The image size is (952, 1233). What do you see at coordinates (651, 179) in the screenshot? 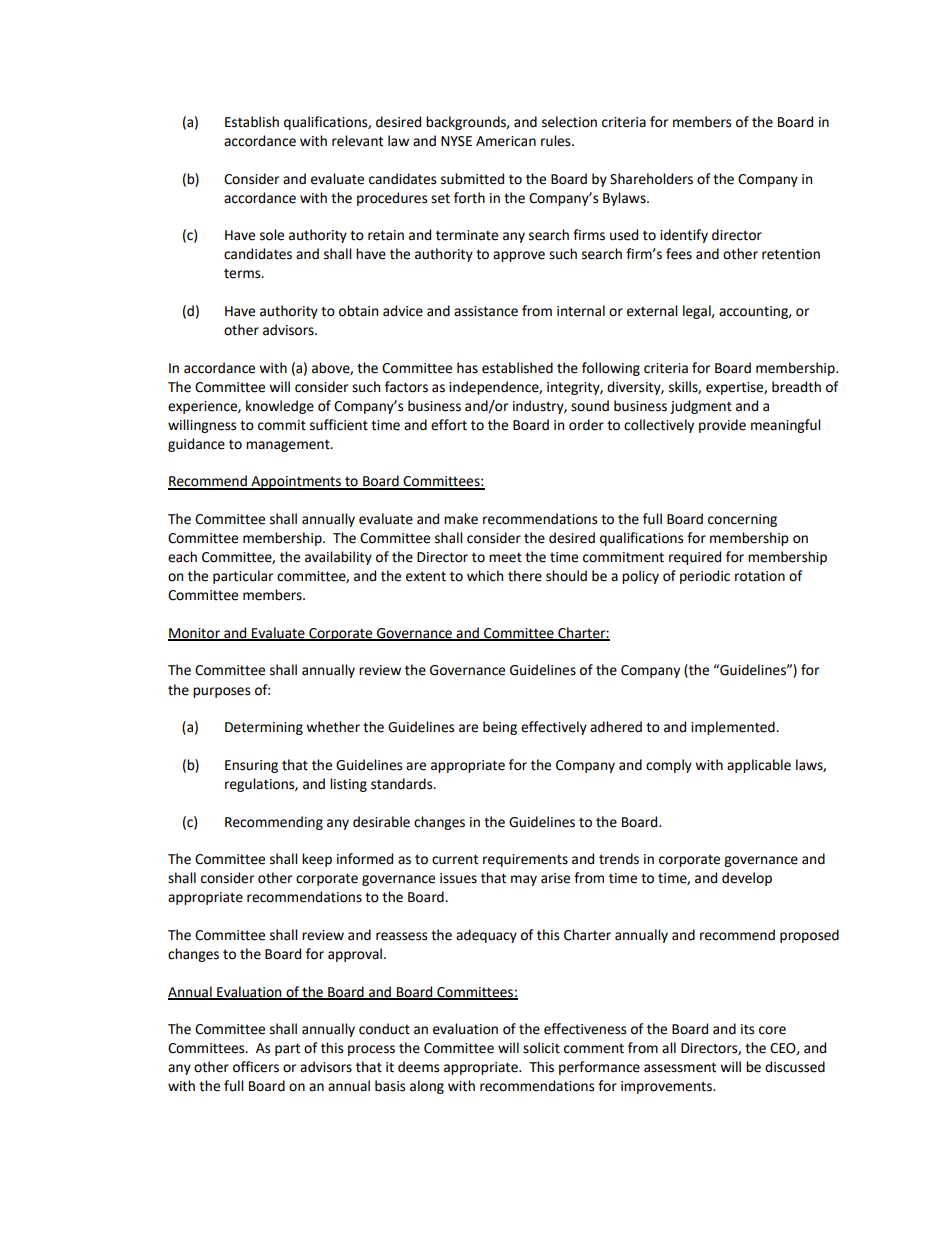
I see `Shareholders` at bounding box center [651, 179].
